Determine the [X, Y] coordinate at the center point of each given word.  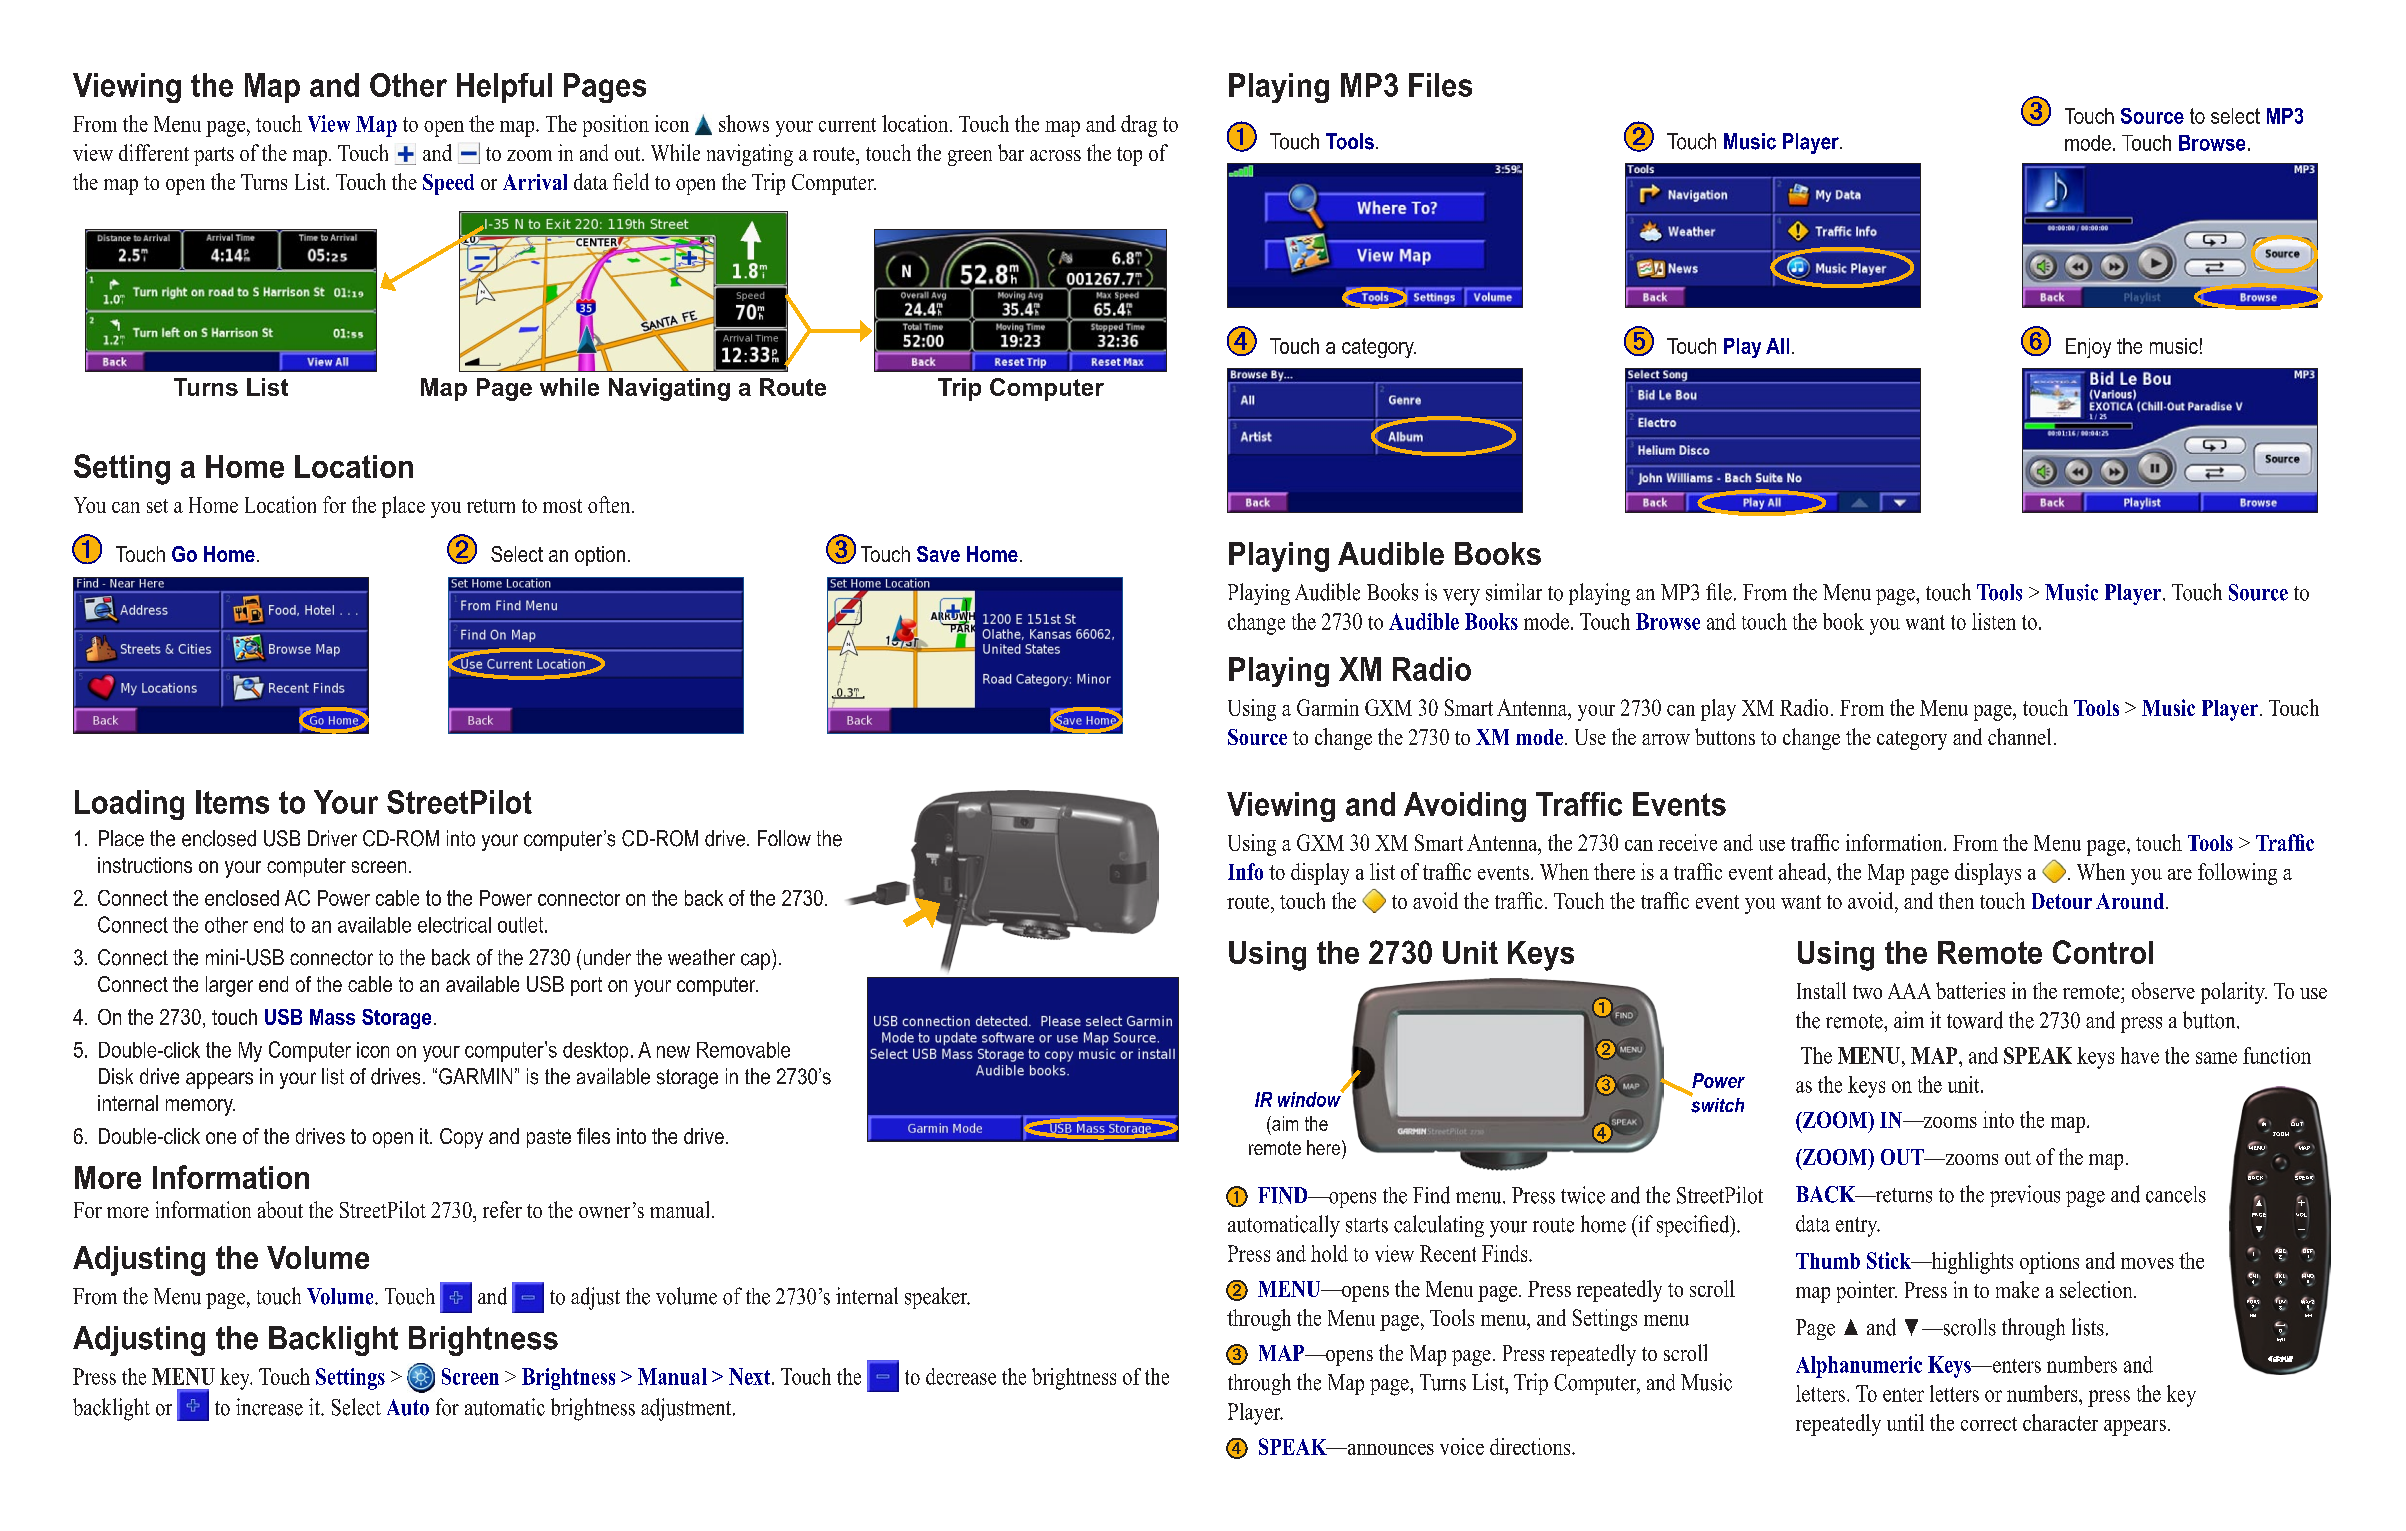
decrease [961, 1376]
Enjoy [2088, 348]
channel [2019, 736]
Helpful [504, 88]
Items [232, 802]
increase [269, 1407]
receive [1687, 842]
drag [1139, 126]
